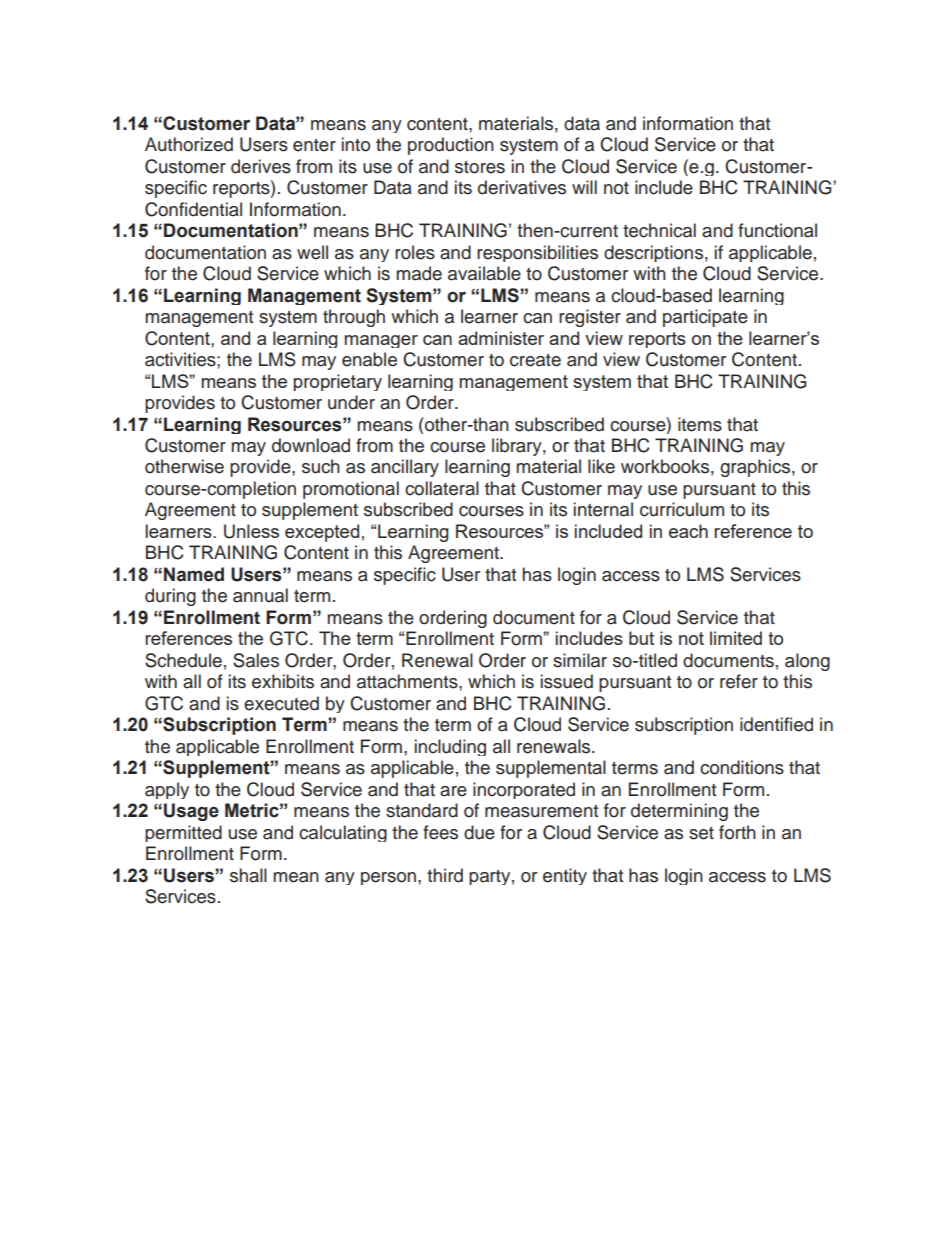 The width and height of the screenshot is (952, 1233). I want to click on derives, so click(261, 166).
